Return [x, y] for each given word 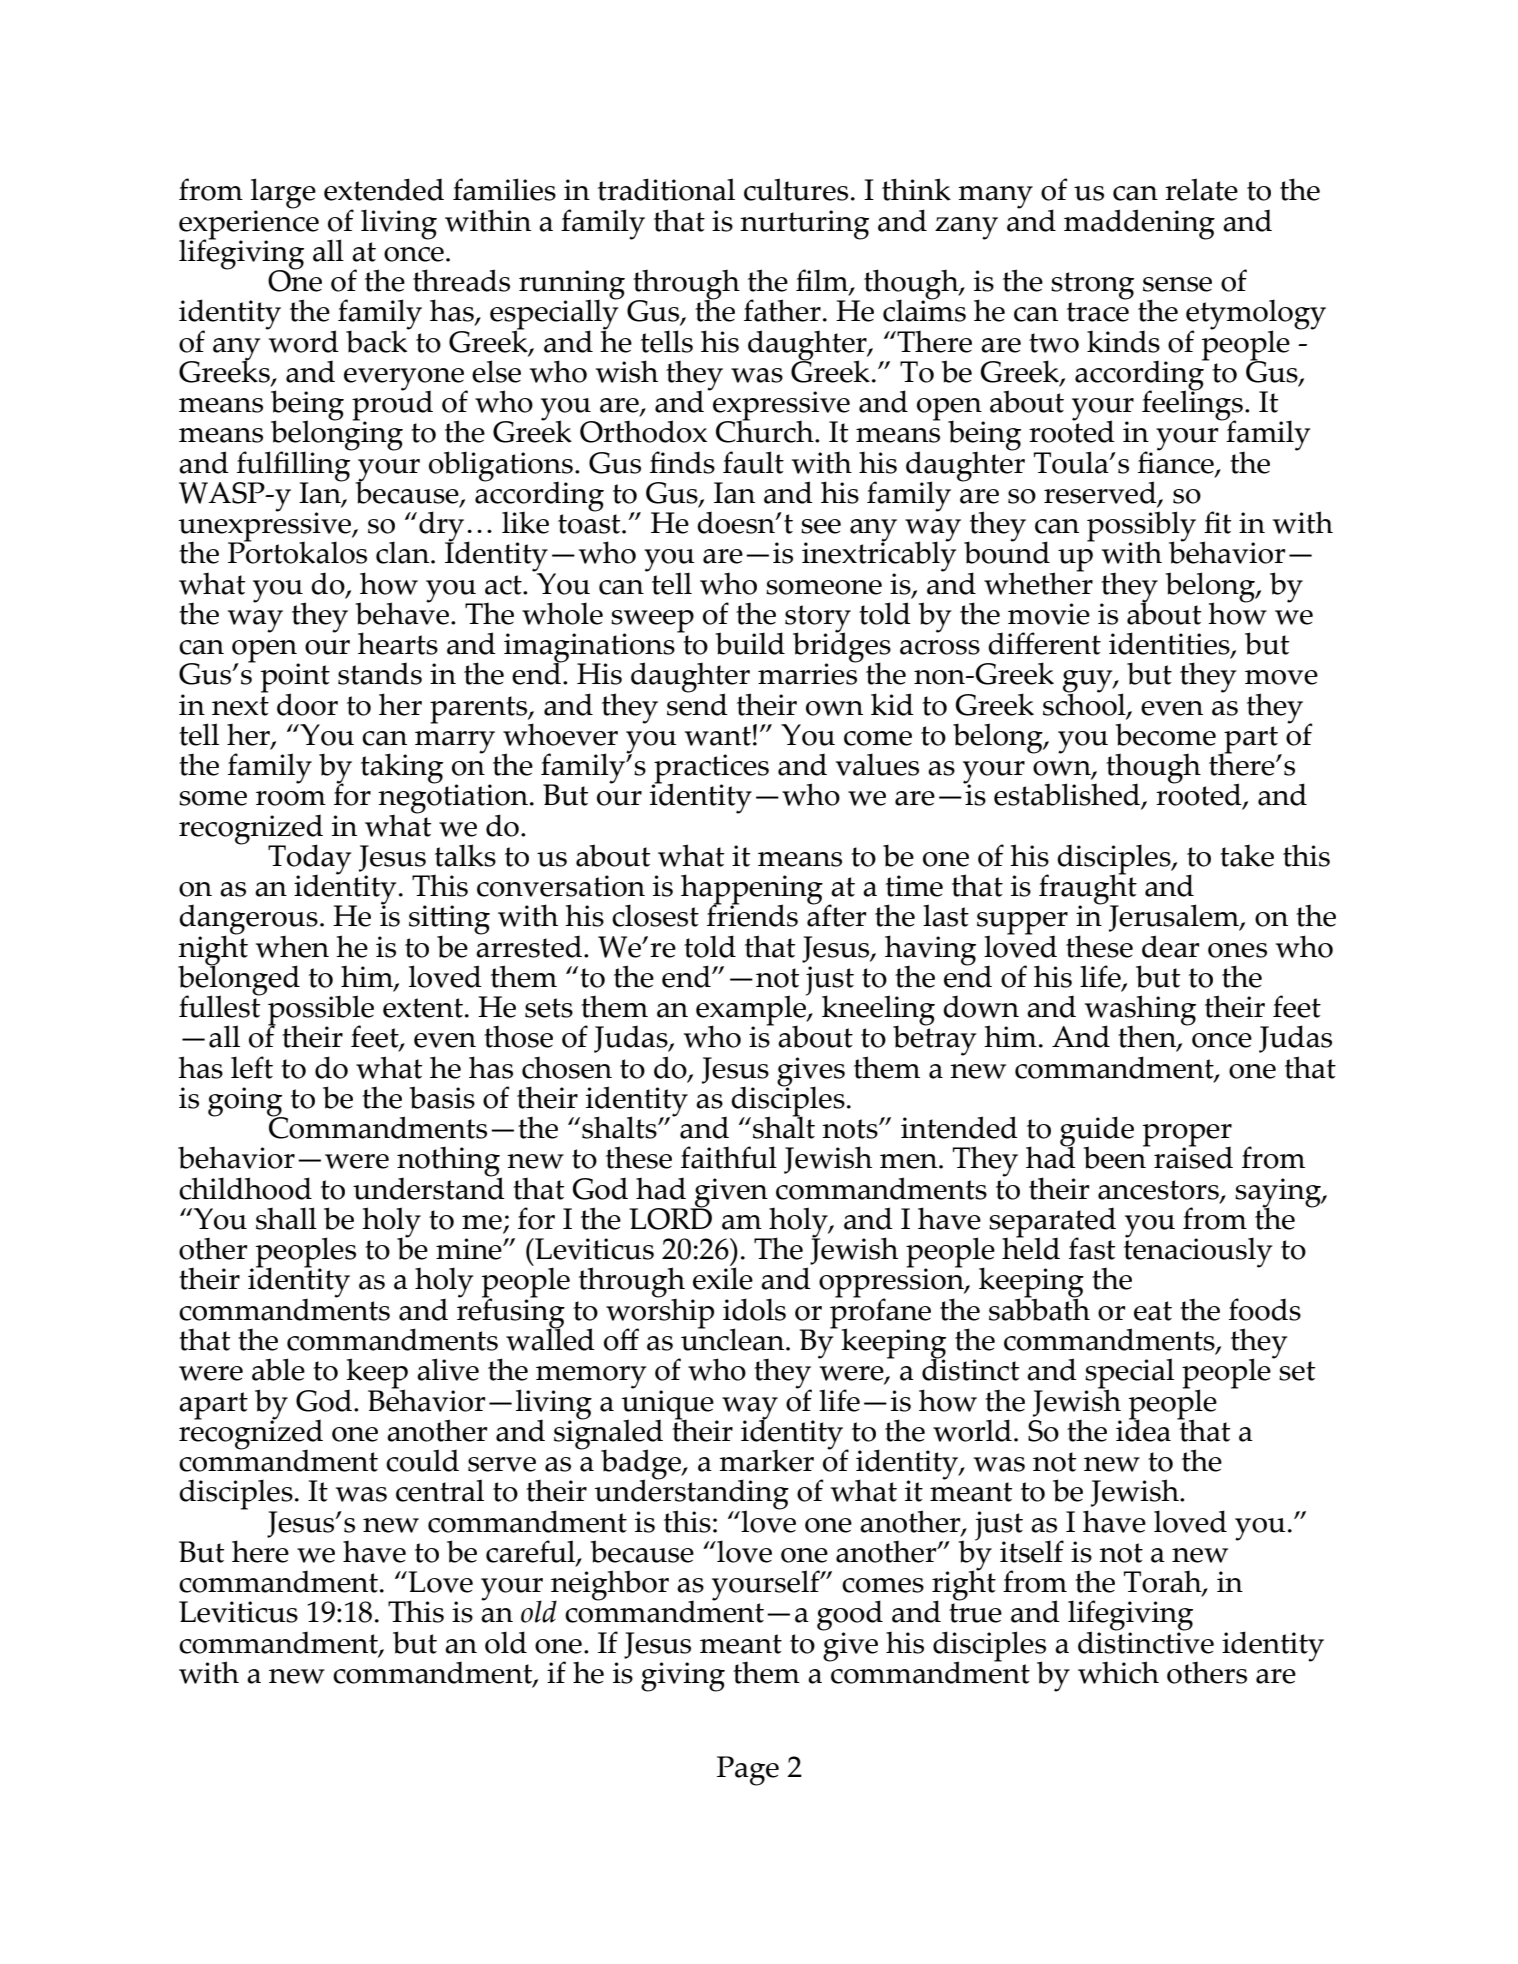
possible [321, 1011]
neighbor [610, 1586]
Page [748, 1771]
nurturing [804, 225]
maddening [1139, 224]
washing [1140, 1011]
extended [384, 189]
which [1118, 1672]
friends [752, 914]
